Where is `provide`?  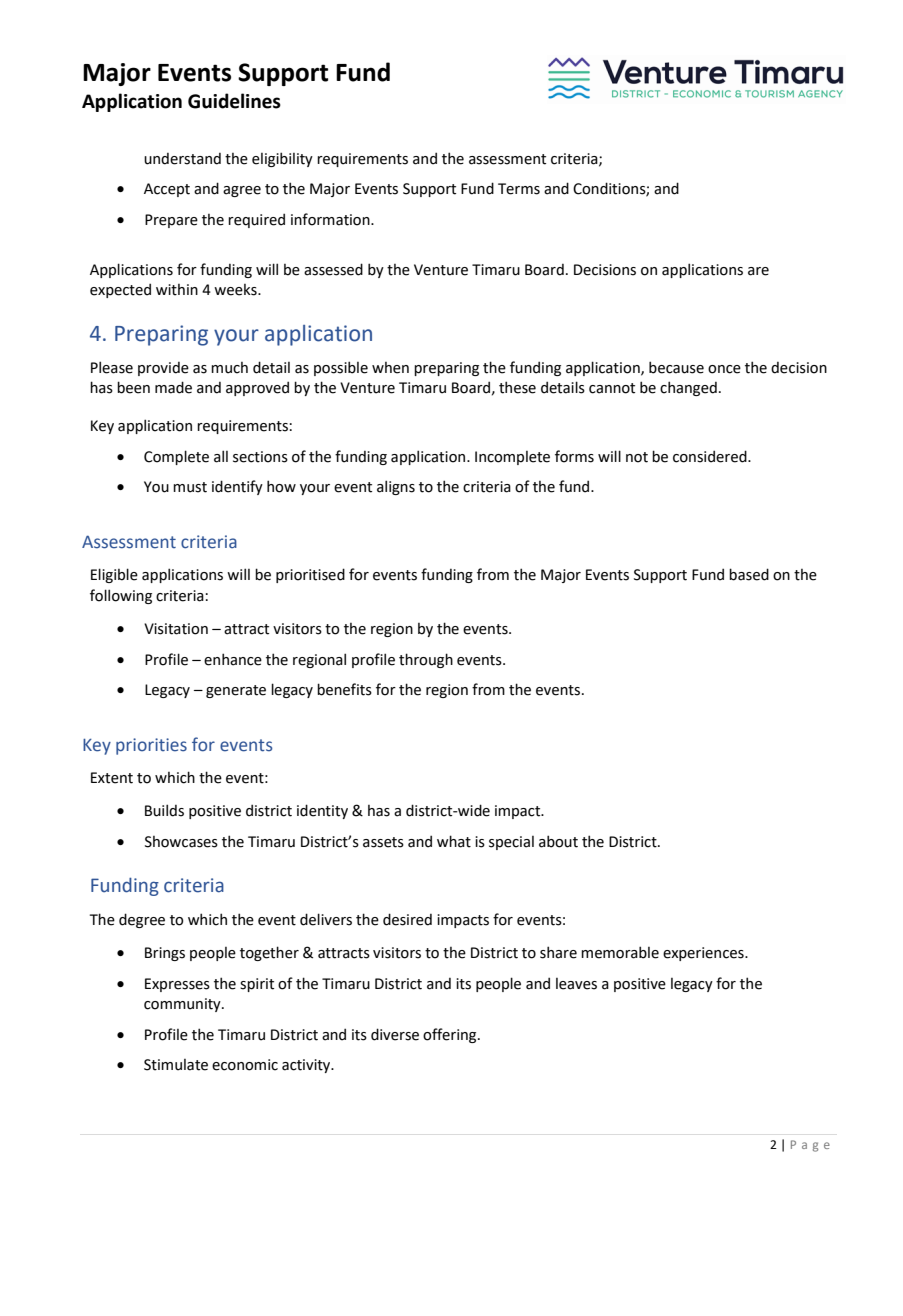 provide is located at coordinates (163, 369).
